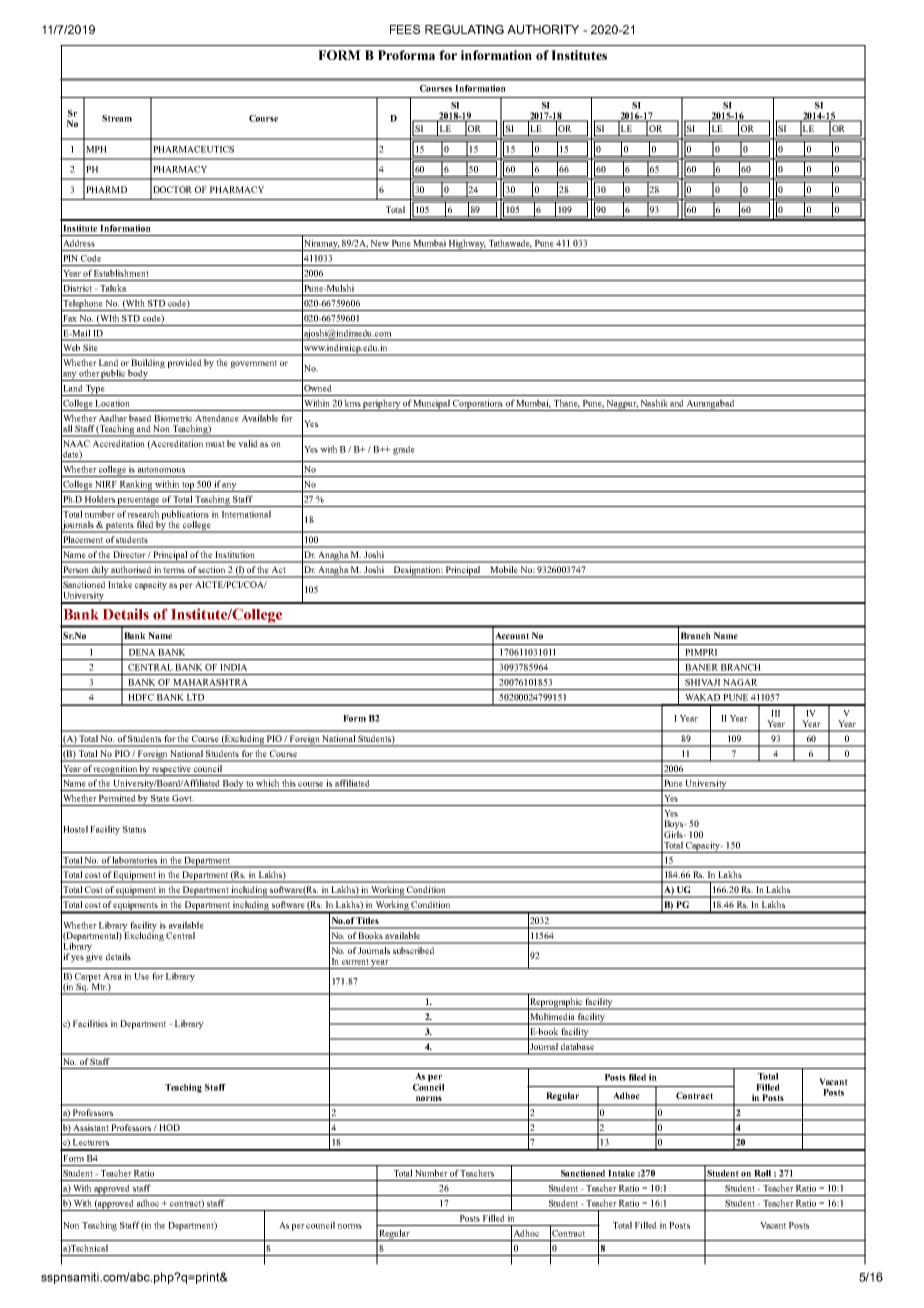 This screenshot has height=1308, width=924. Describe the element at coordinates (382, 405) in the screenshot. I see `periphery` at that location.
